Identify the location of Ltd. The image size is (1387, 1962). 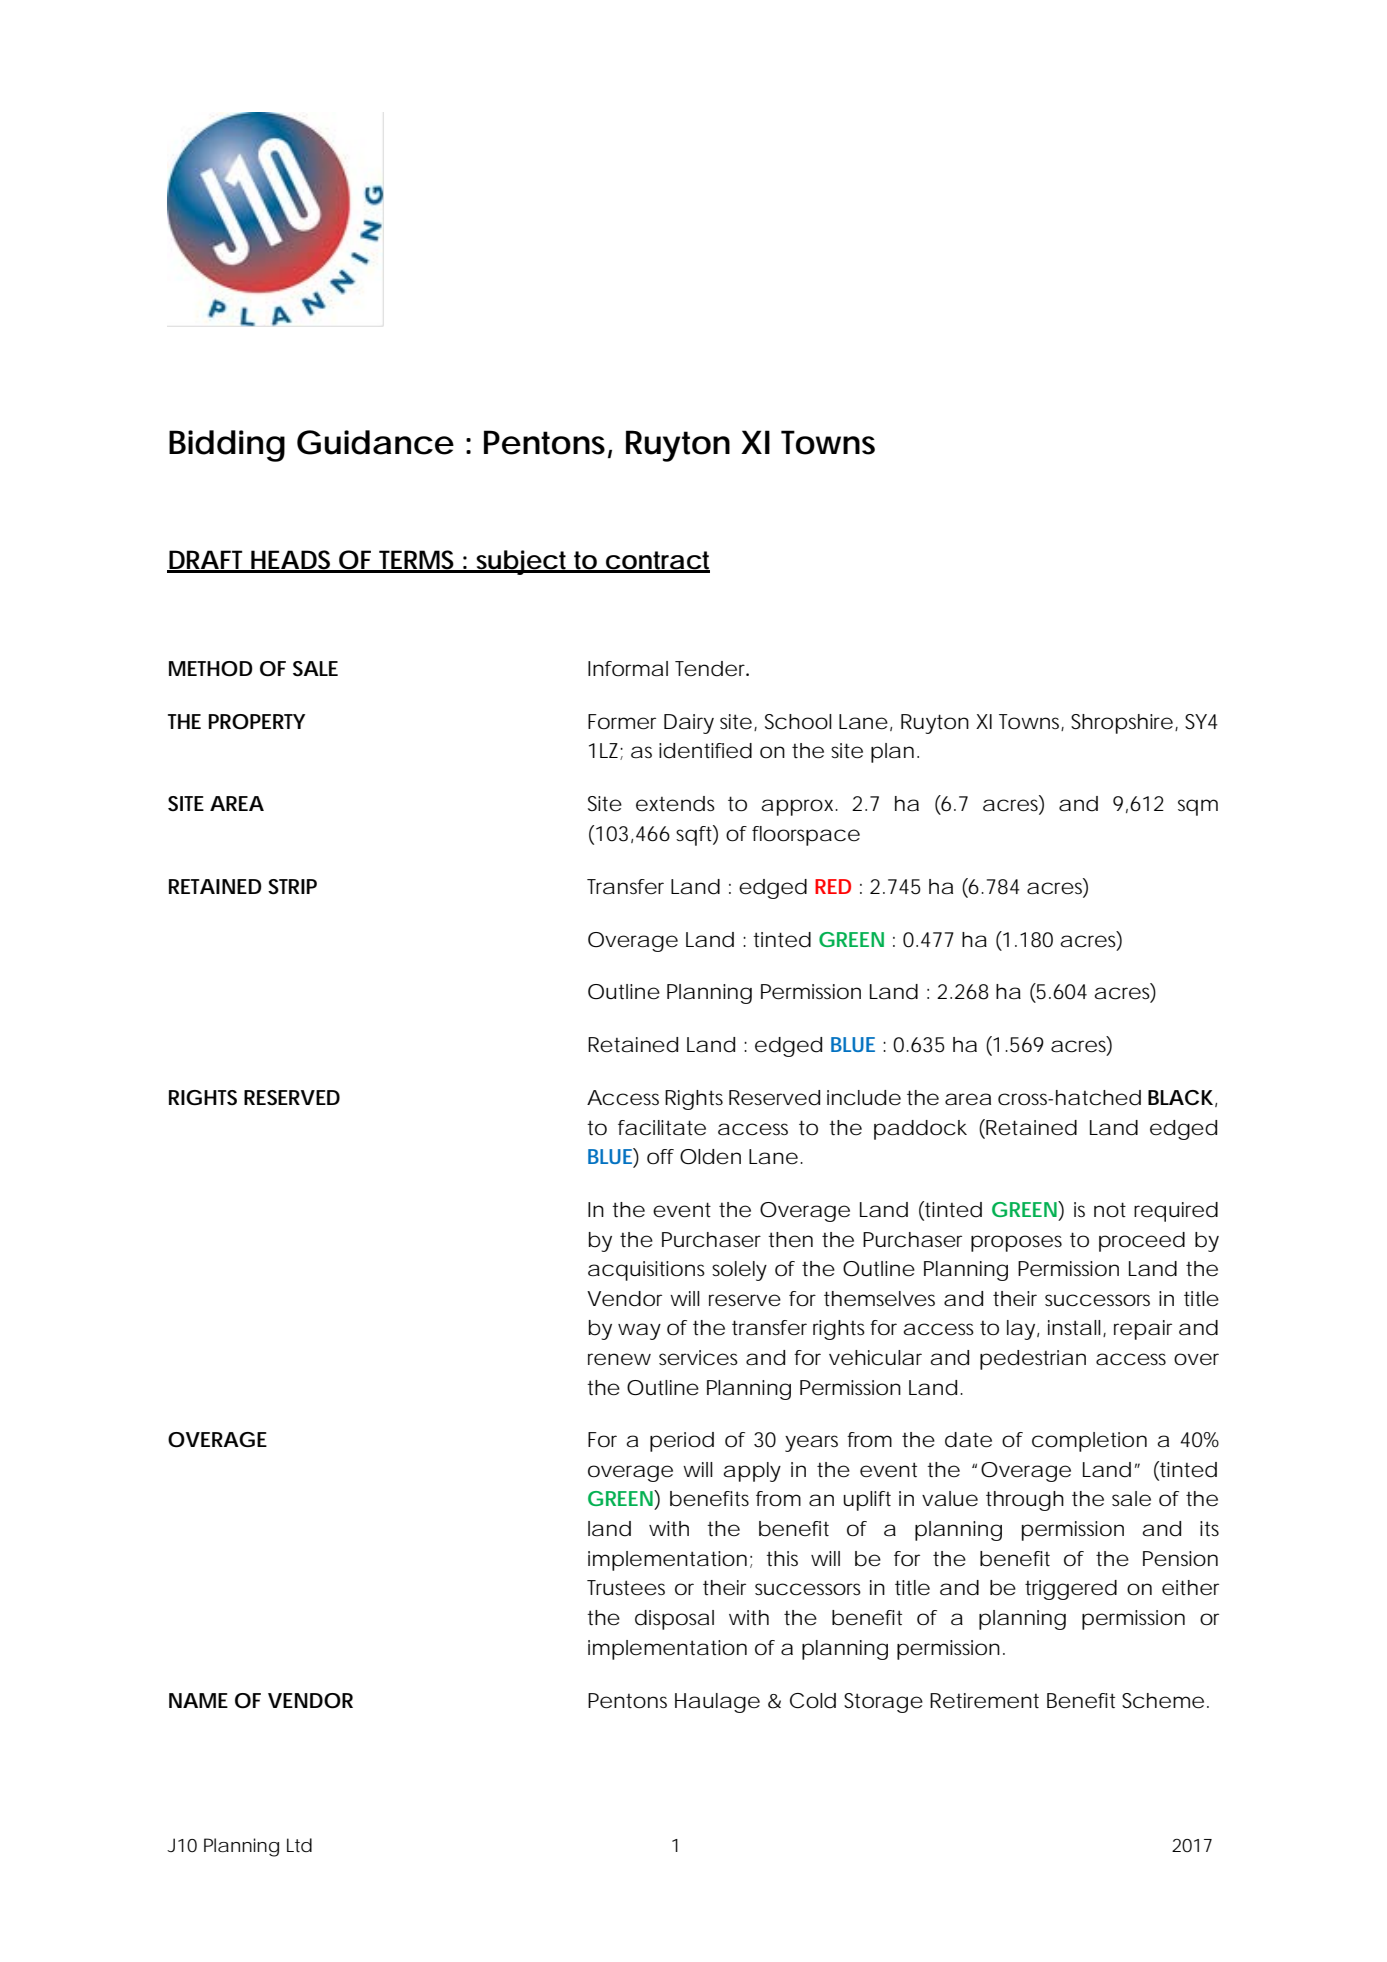
(299, 1845).
